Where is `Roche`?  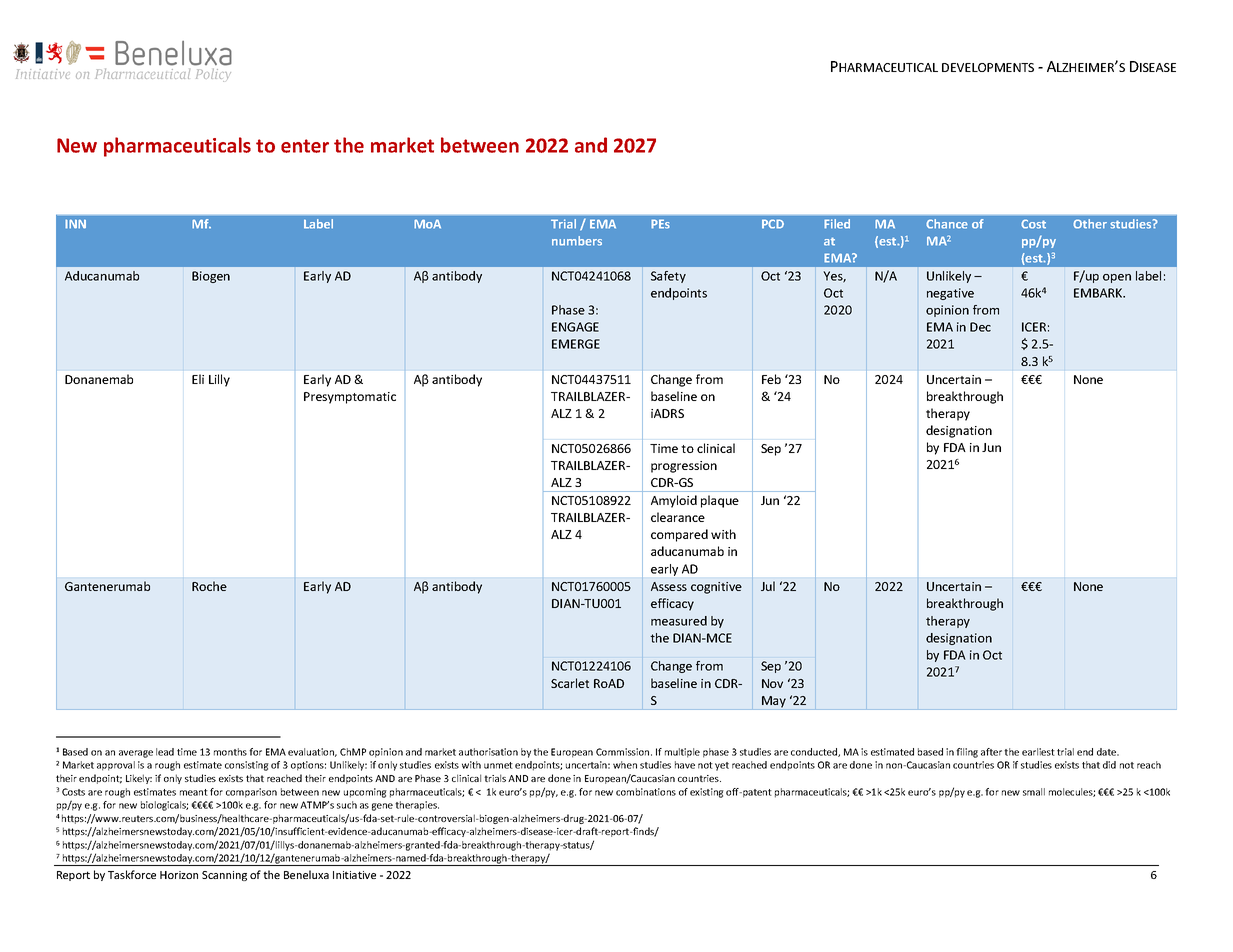 Roche is located at coordinates (209, 586).
